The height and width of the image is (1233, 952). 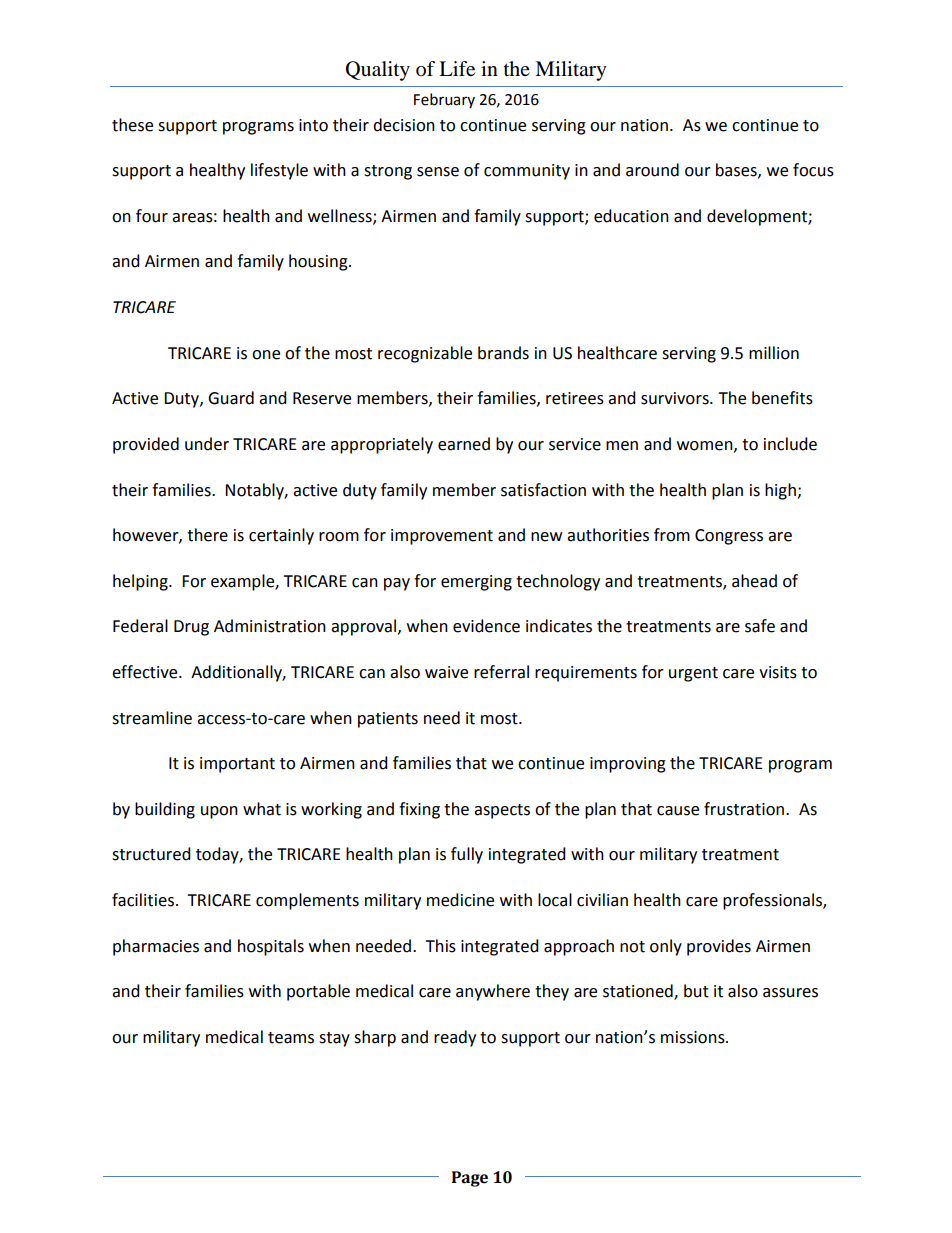 What do you see at coordinates (444, 100) in the image?
I see `February` at bounding box center [444, 100].
